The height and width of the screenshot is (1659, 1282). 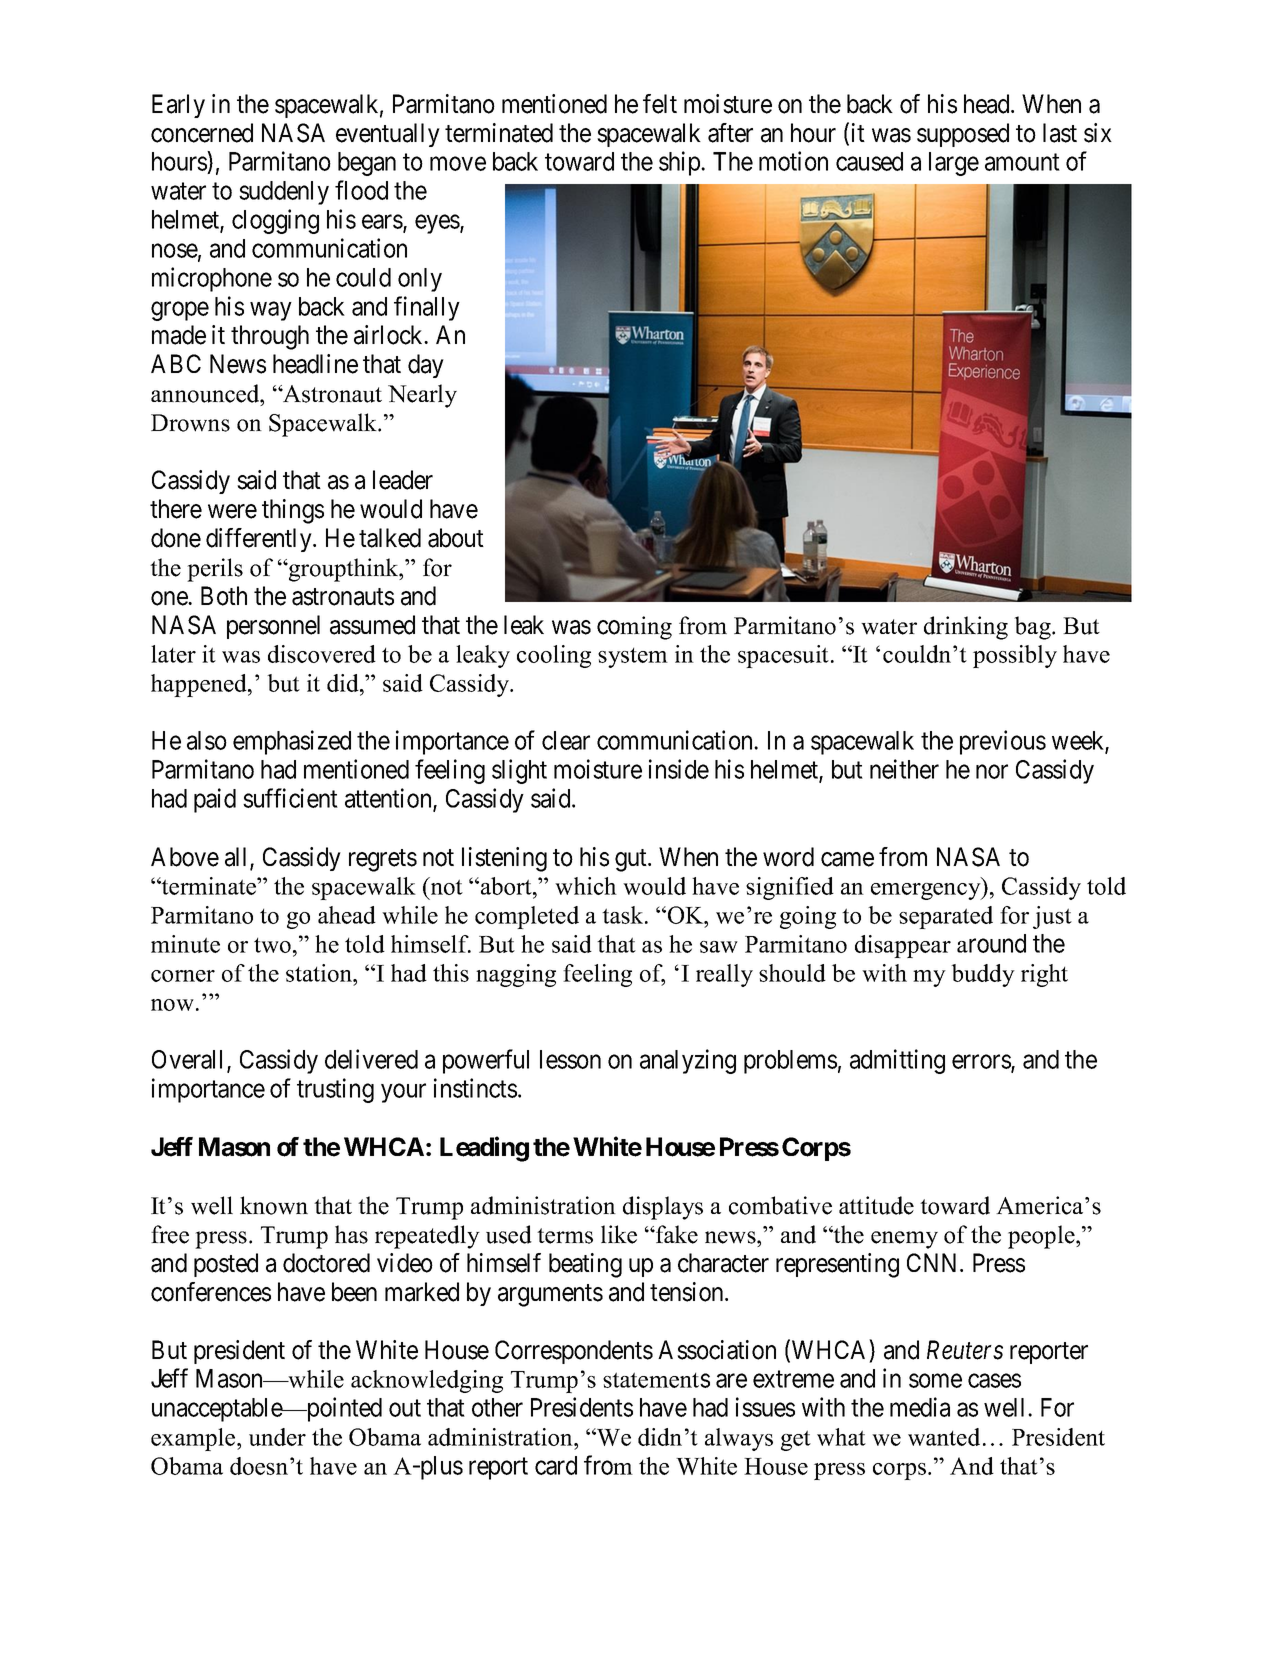 What do you see at coordinates (277, 1437) in the screenshot?
I see `under` at bounding box center [277, 1437].
